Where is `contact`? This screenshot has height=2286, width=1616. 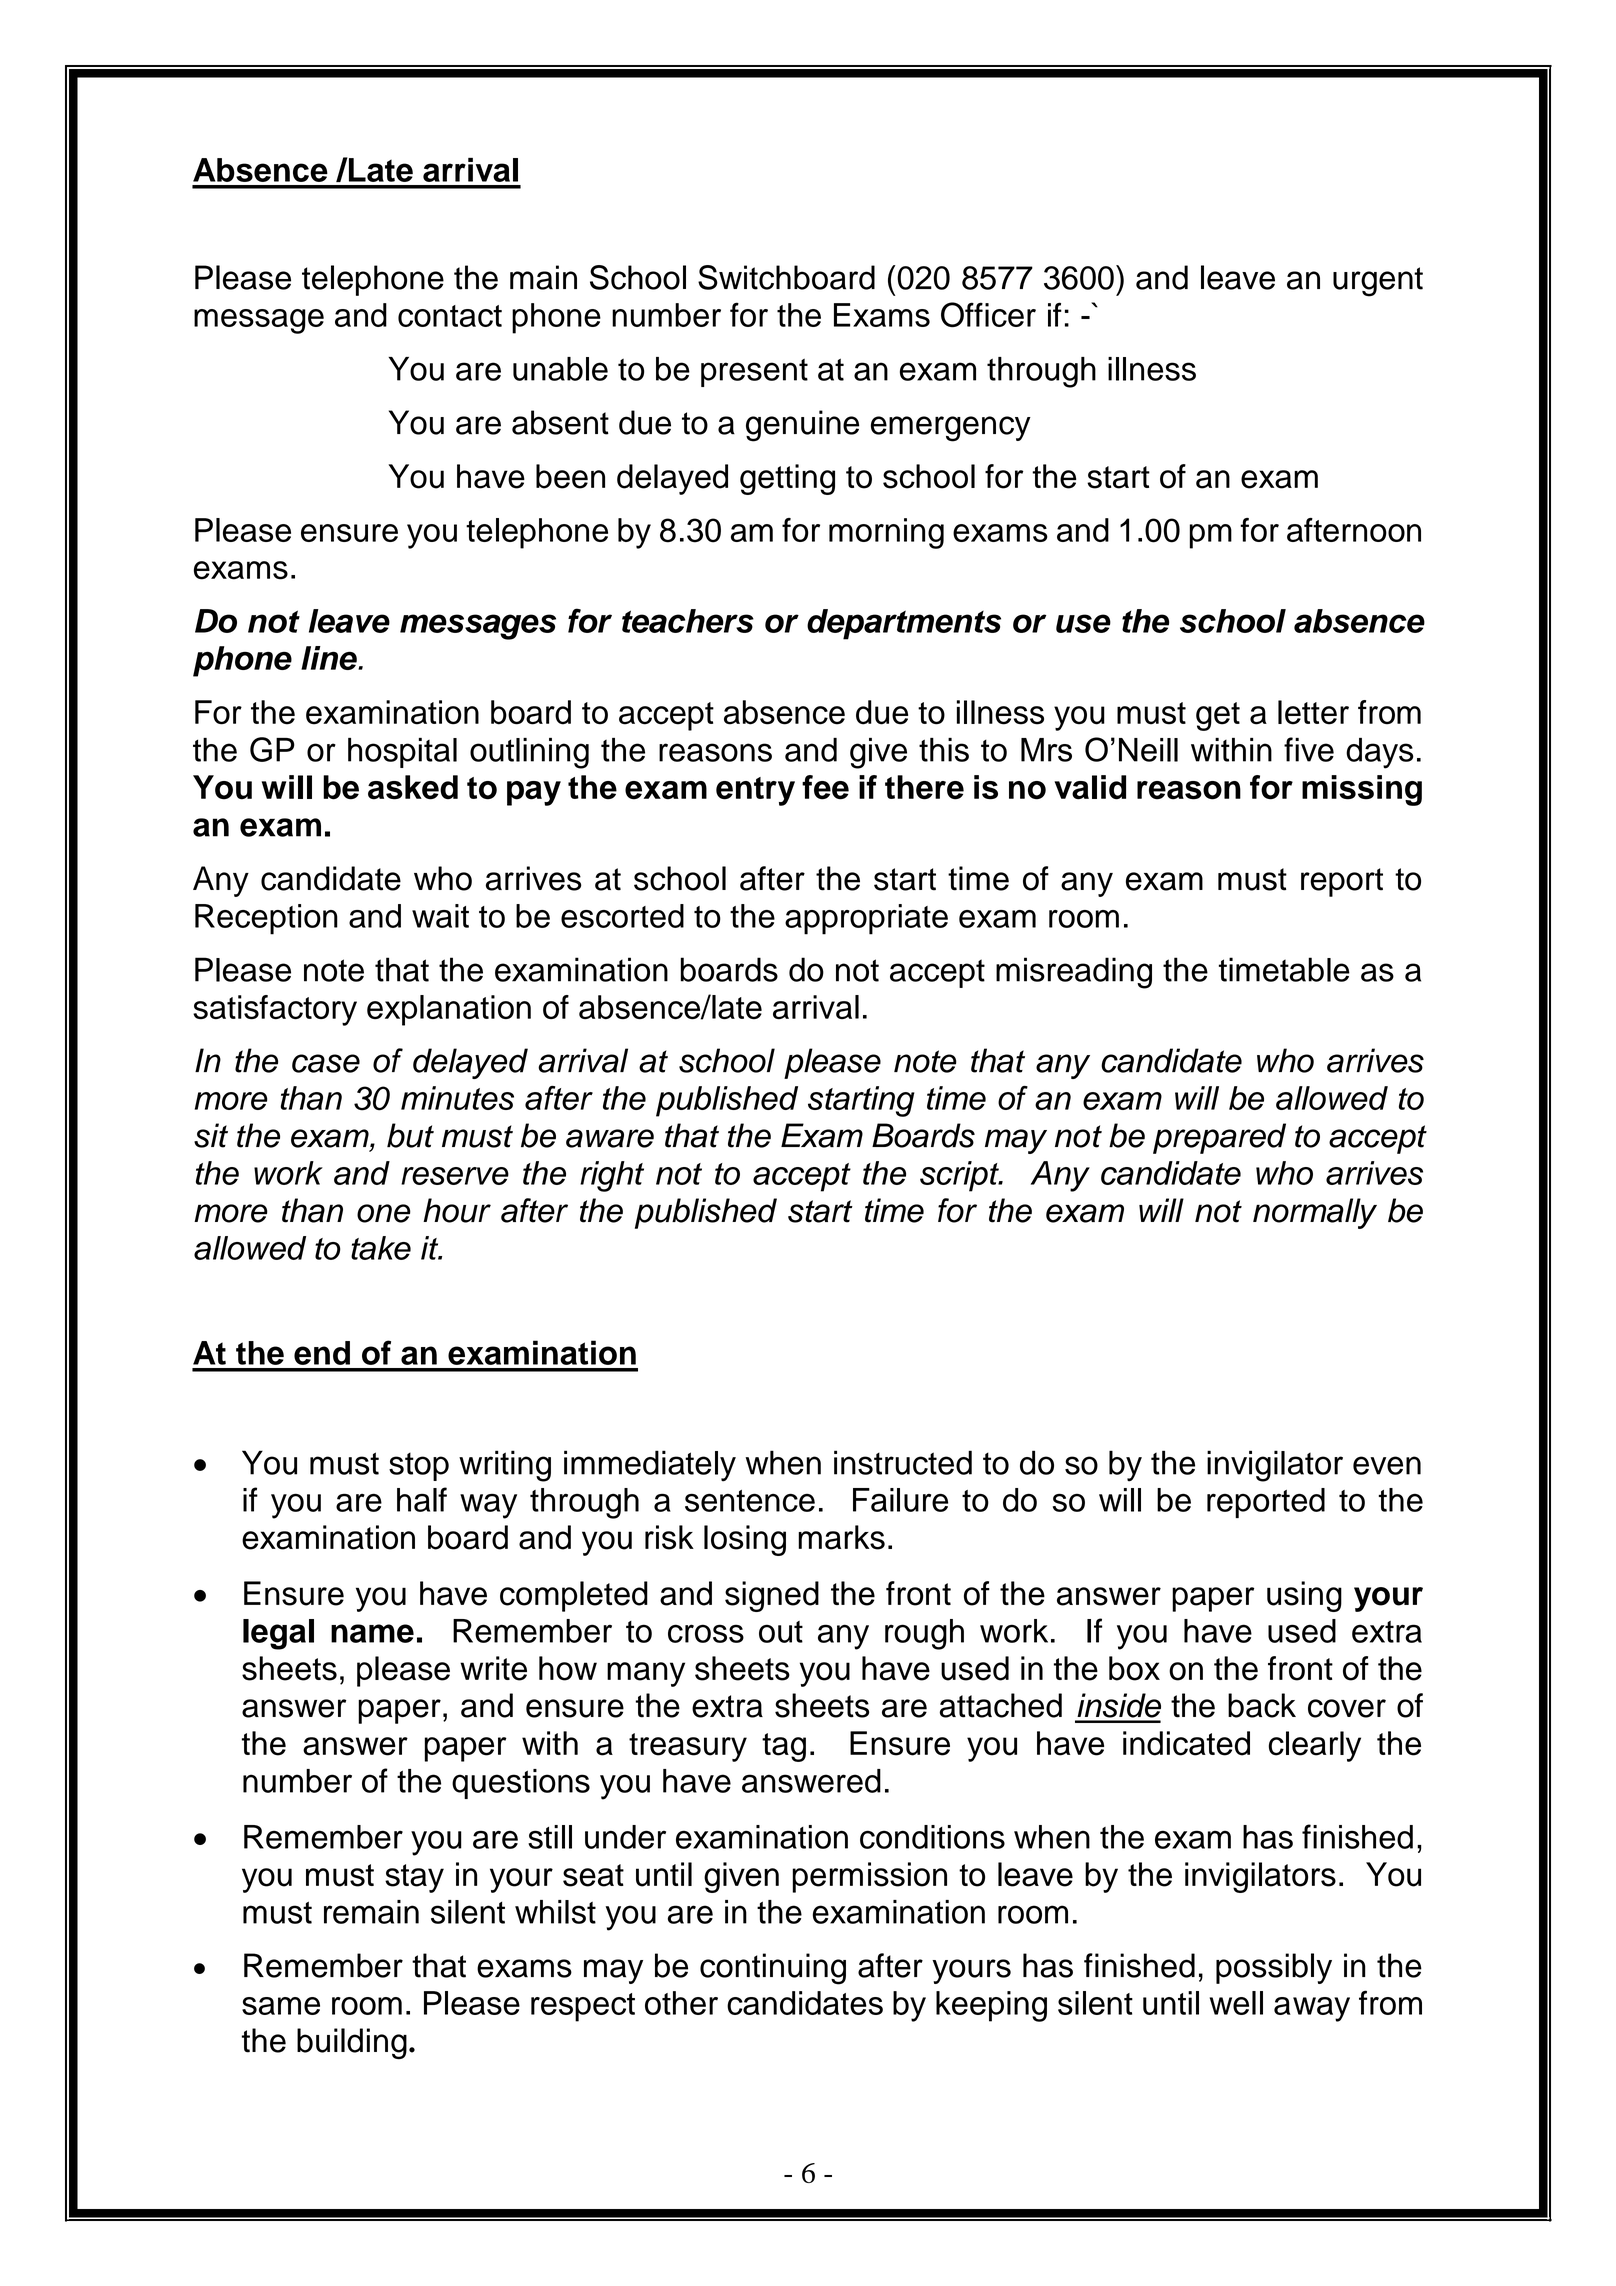 contact is located at coordinates (450, 316).
